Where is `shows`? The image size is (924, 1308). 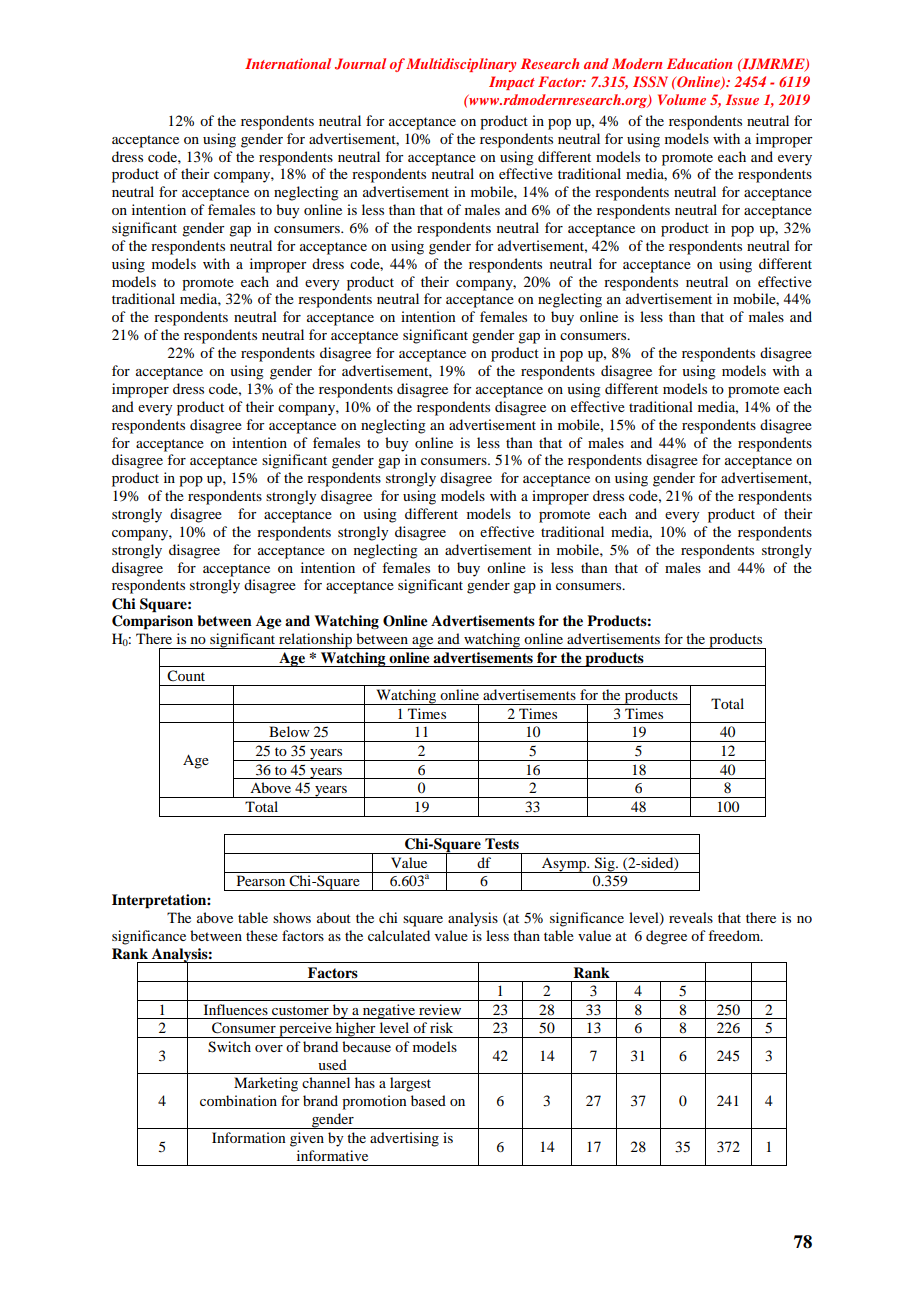 shows is located at coordinates (292, 917).
